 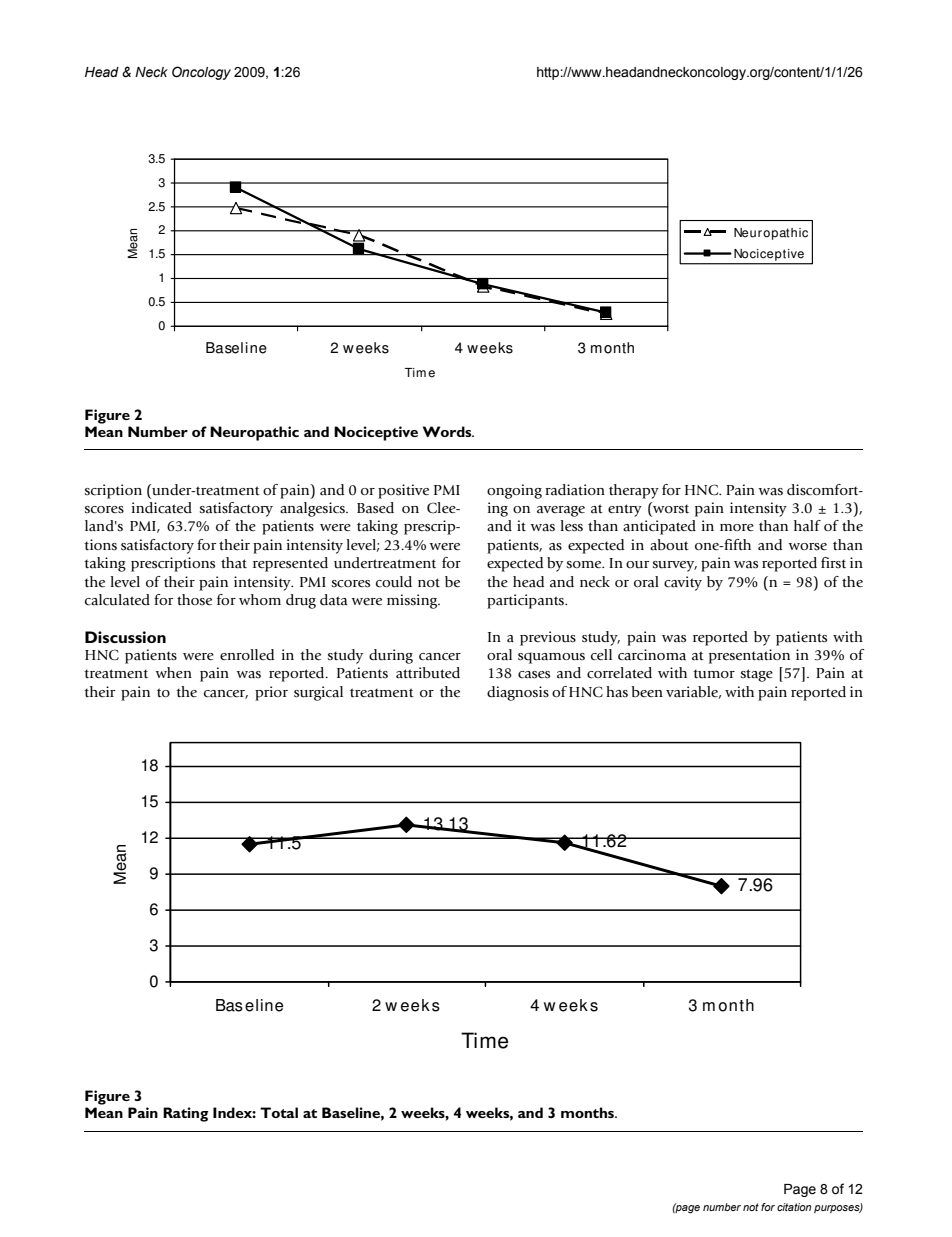 I want to click on when, so click(x=173, y=672).
